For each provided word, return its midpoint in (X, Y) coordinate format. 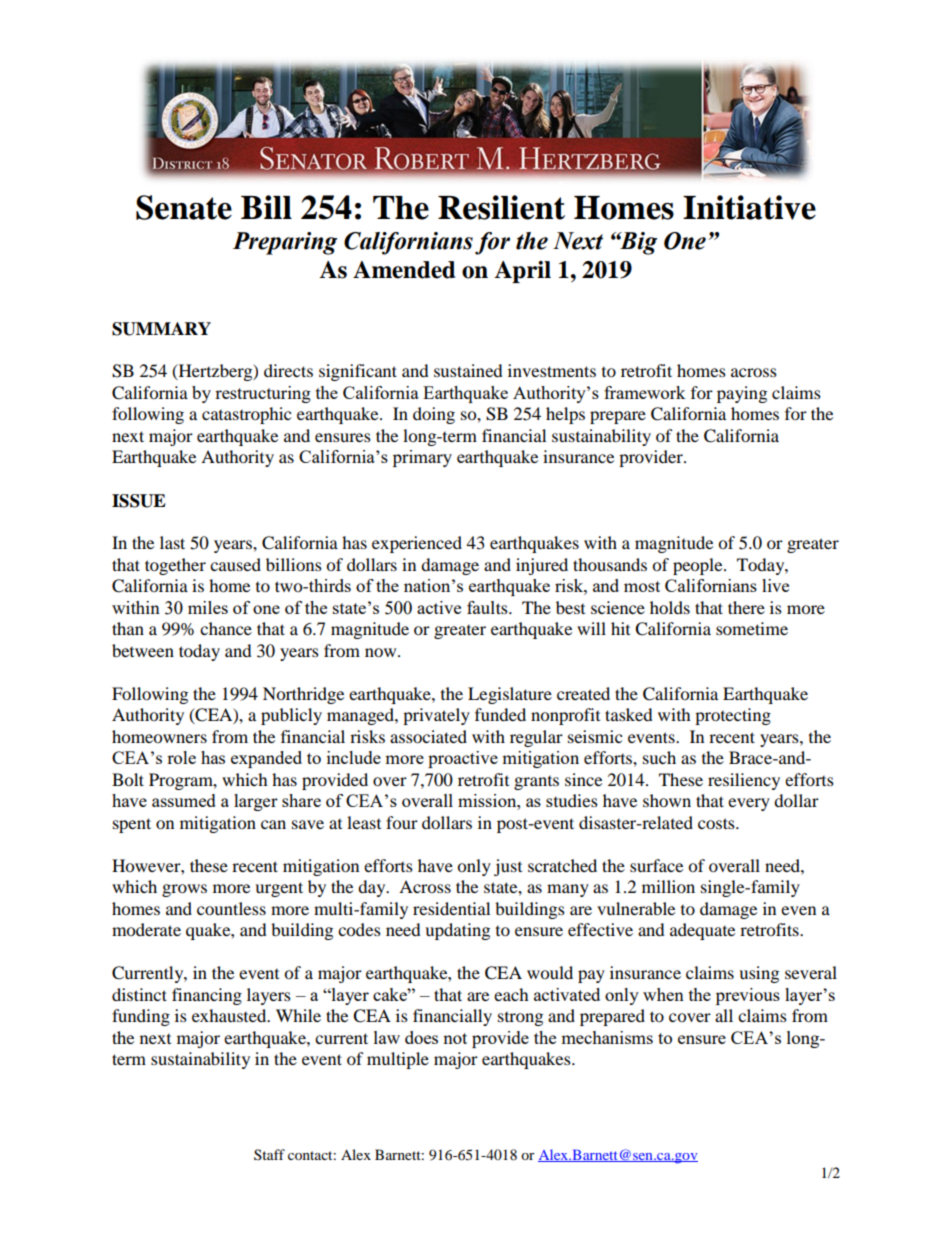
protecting (733, 716)
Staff (269, 1154)
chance (226, 628)
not (455, 1038)
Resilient (501, 207)
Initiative (749, 207)
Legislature (510, 695)
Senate (184, 207)
